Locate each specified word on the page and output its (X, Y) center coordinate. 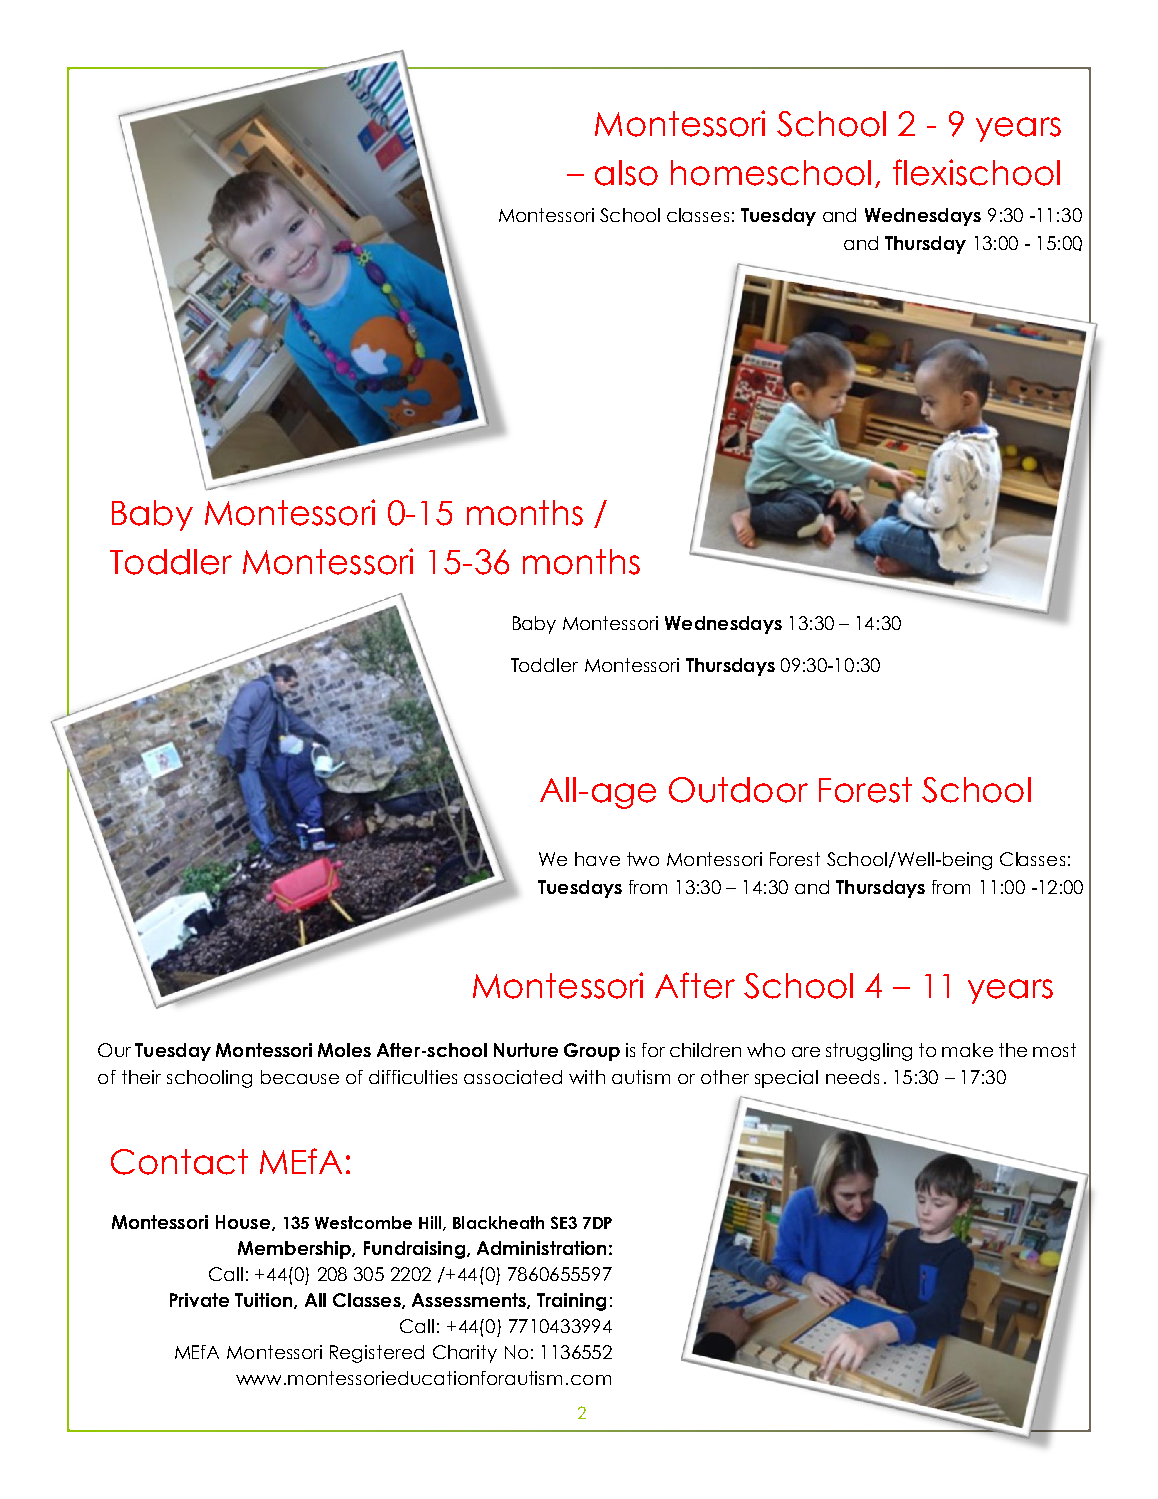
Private (199, 1300)
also (626, 173)
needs (852, 1077)
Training (571, 1302)
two (643, 859)
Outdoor (738, 790)
